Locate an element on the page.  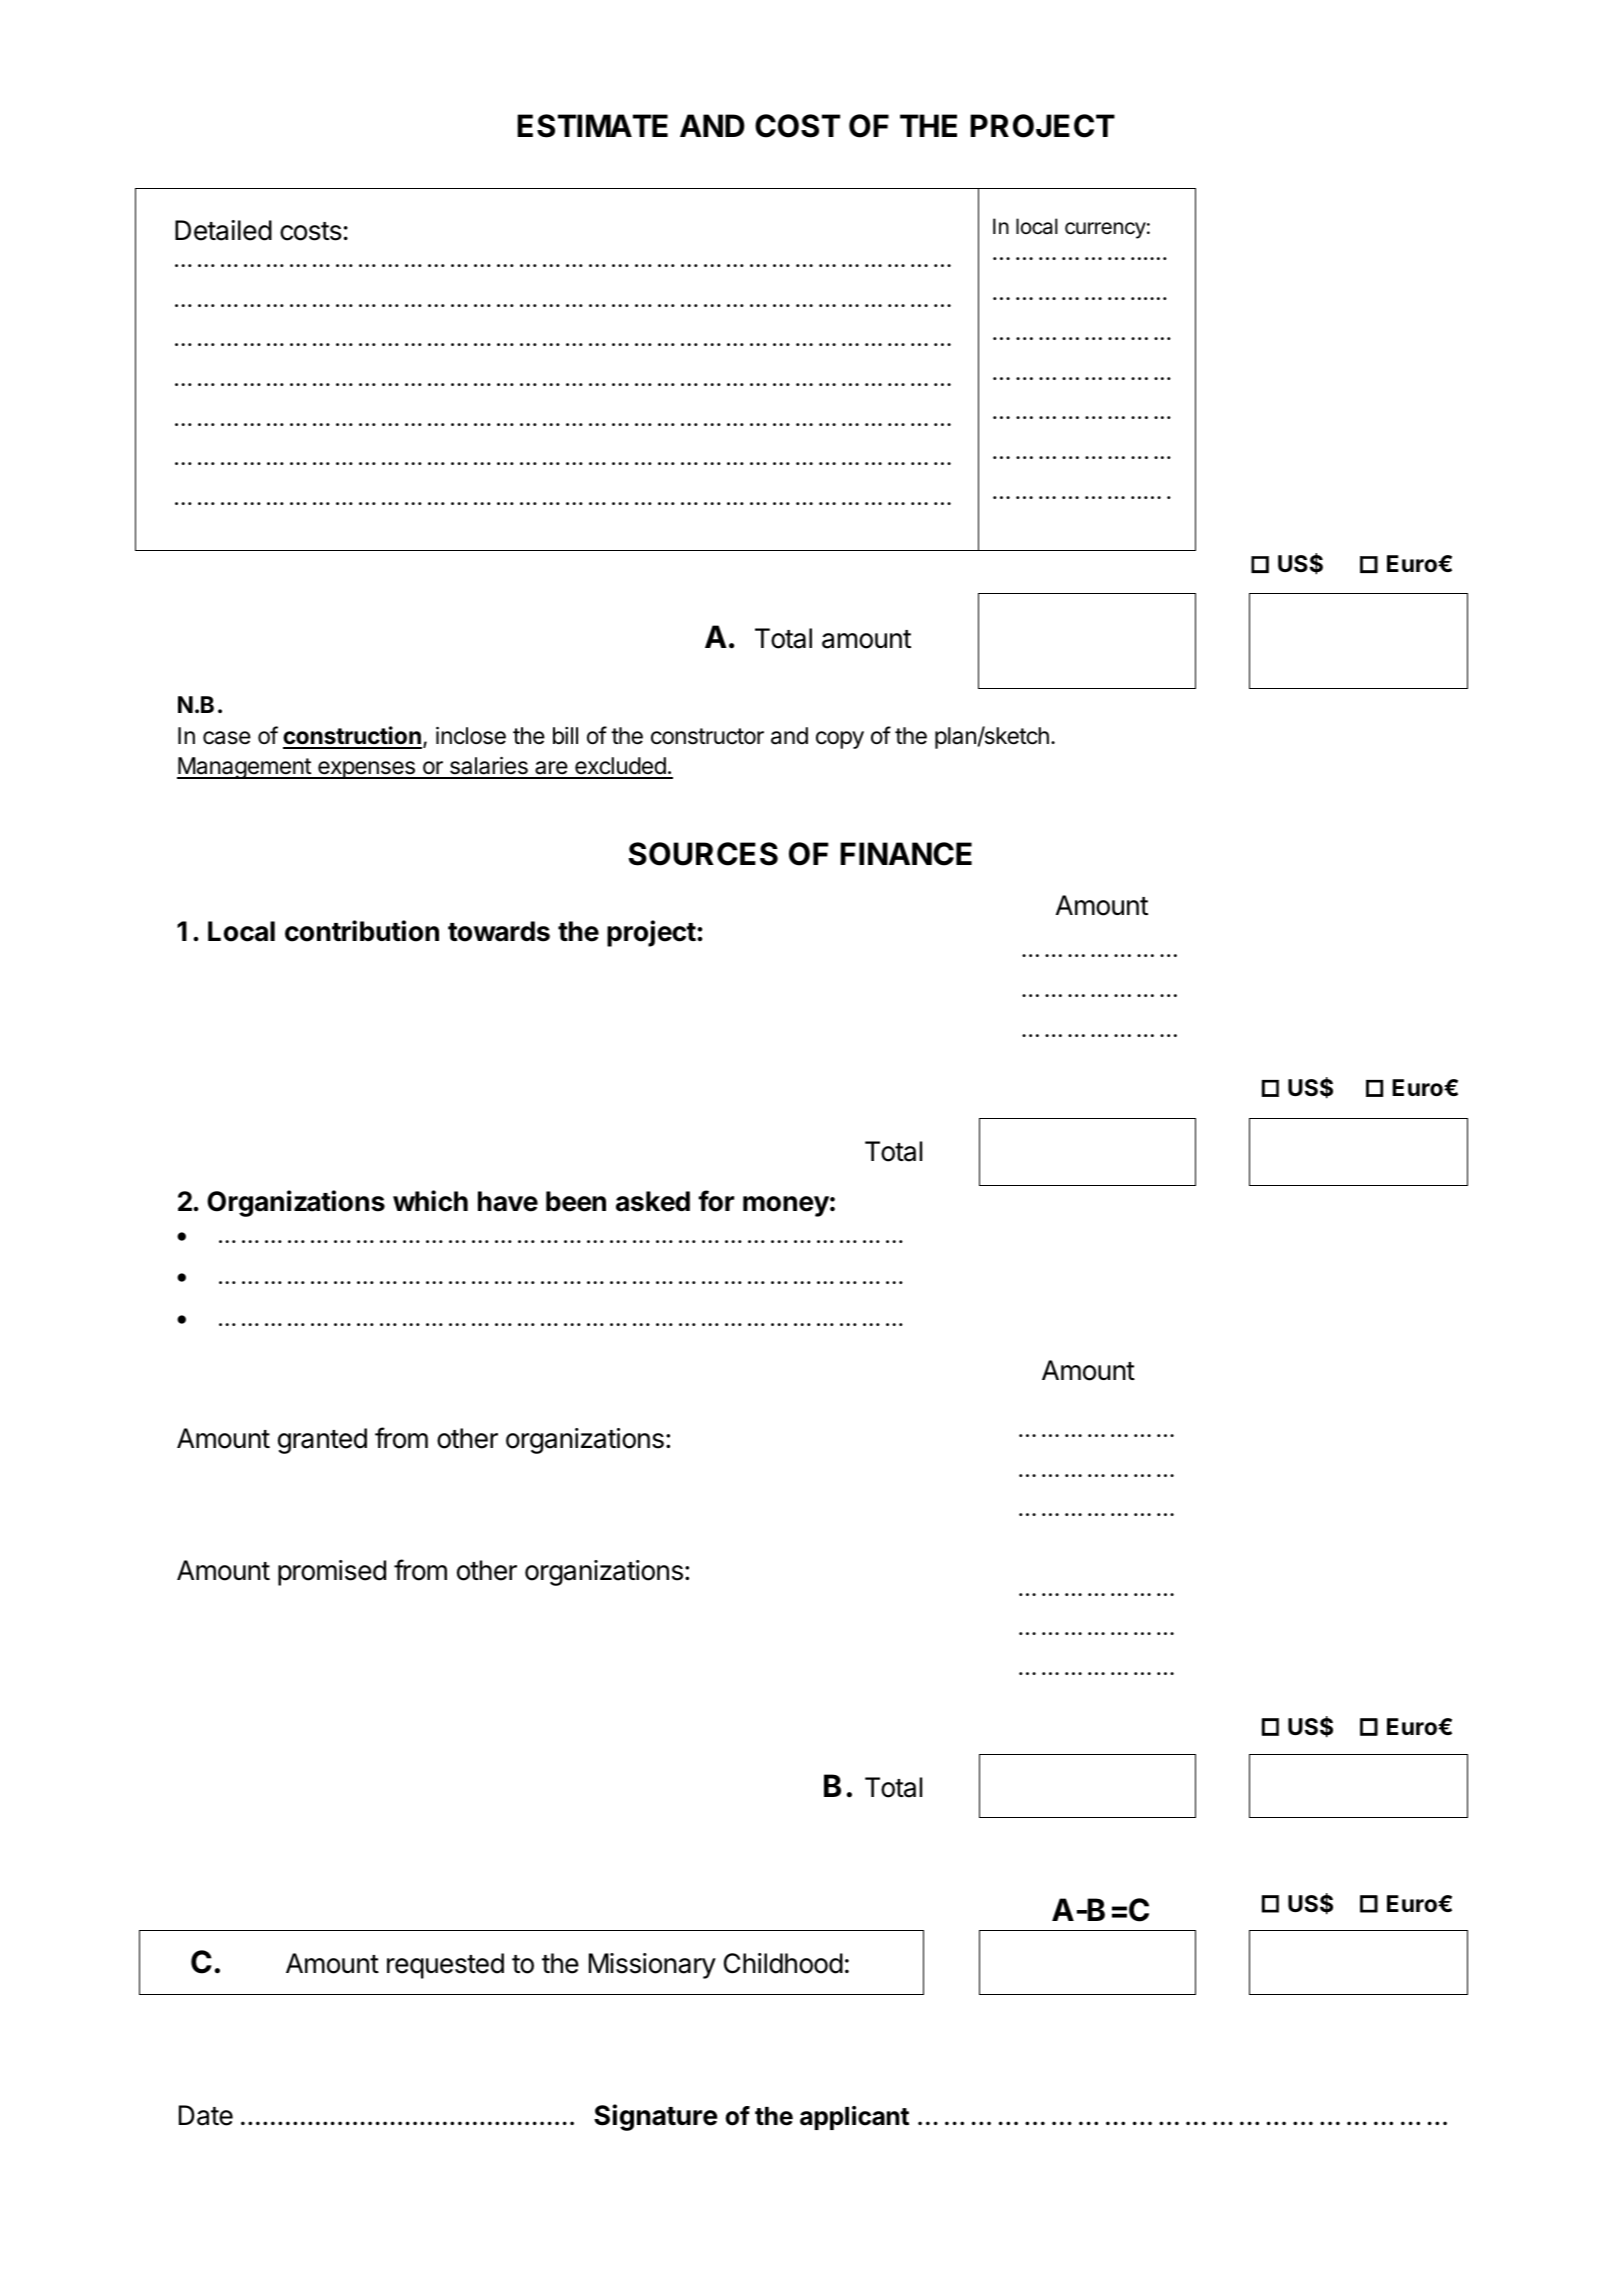
constructor is located at coordinates (707, 736).
